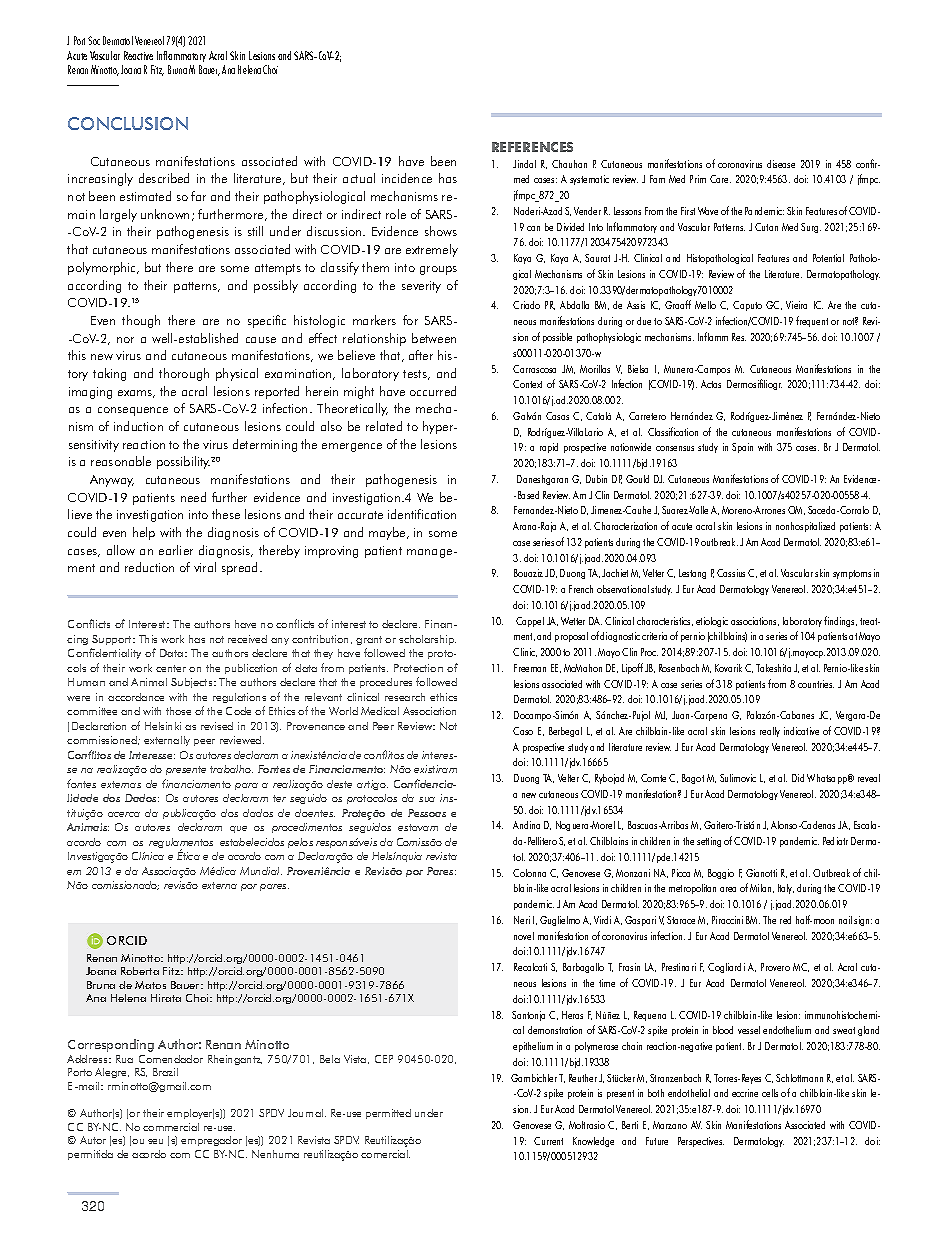 This screenshot has width=952, height=1247. I want to click on Milan, so click(762, 888).
